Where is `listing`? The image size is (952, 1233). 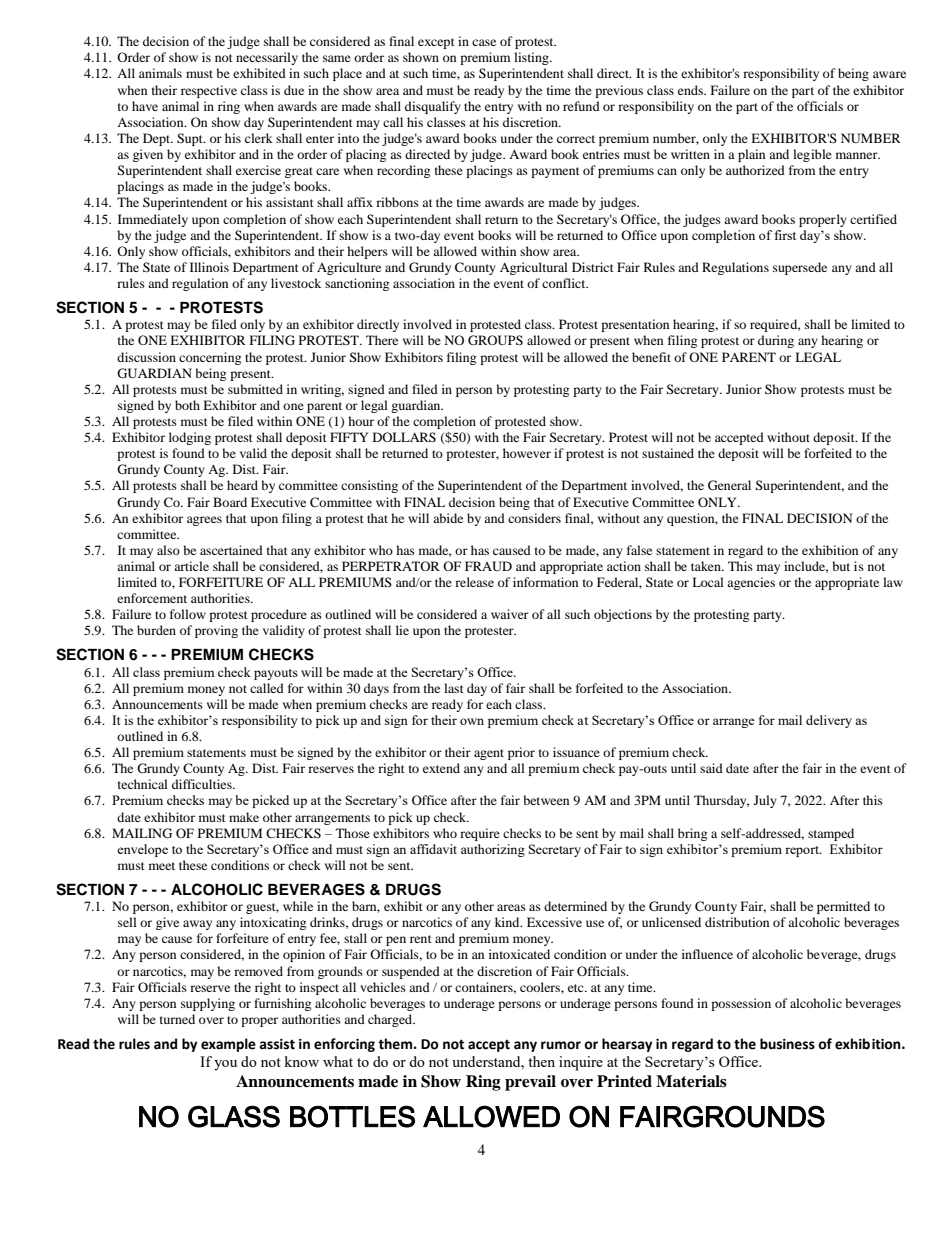
listing is located at coordinates (532, 58).
